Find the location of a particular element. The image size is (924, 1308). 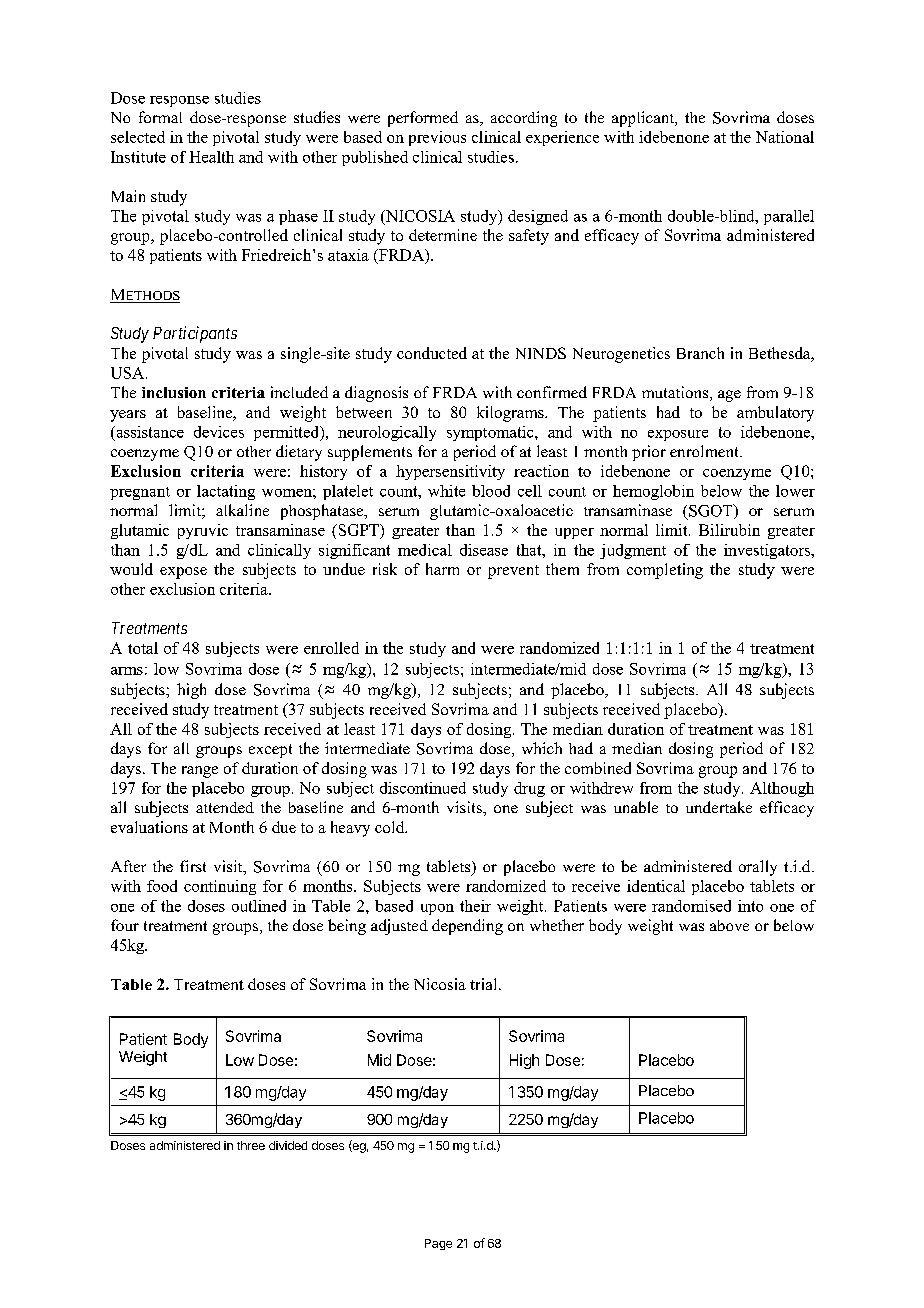

previous is located at coordinates (437, 138).
